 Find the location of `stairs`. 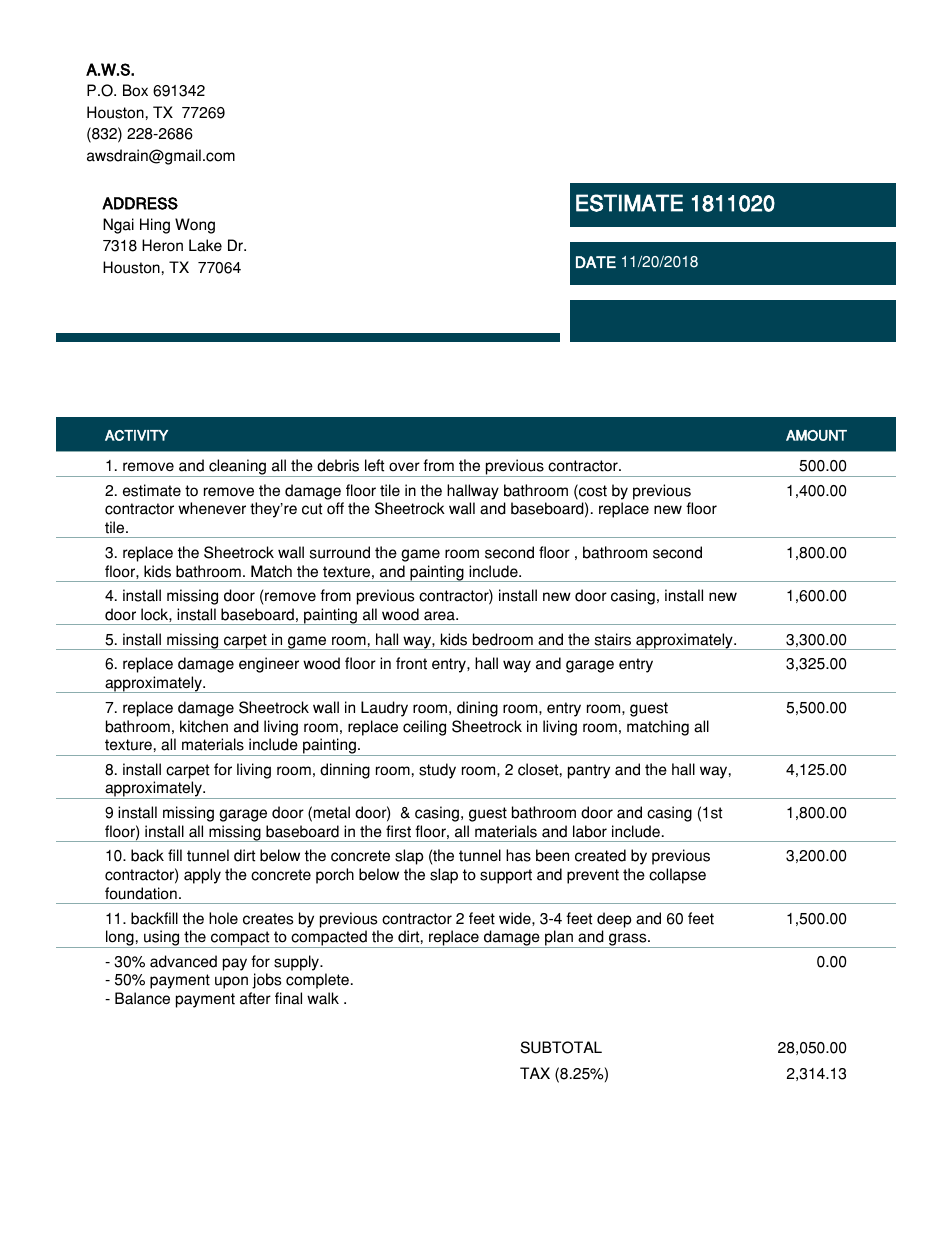

stairs is located at coordinates (613, 639).
